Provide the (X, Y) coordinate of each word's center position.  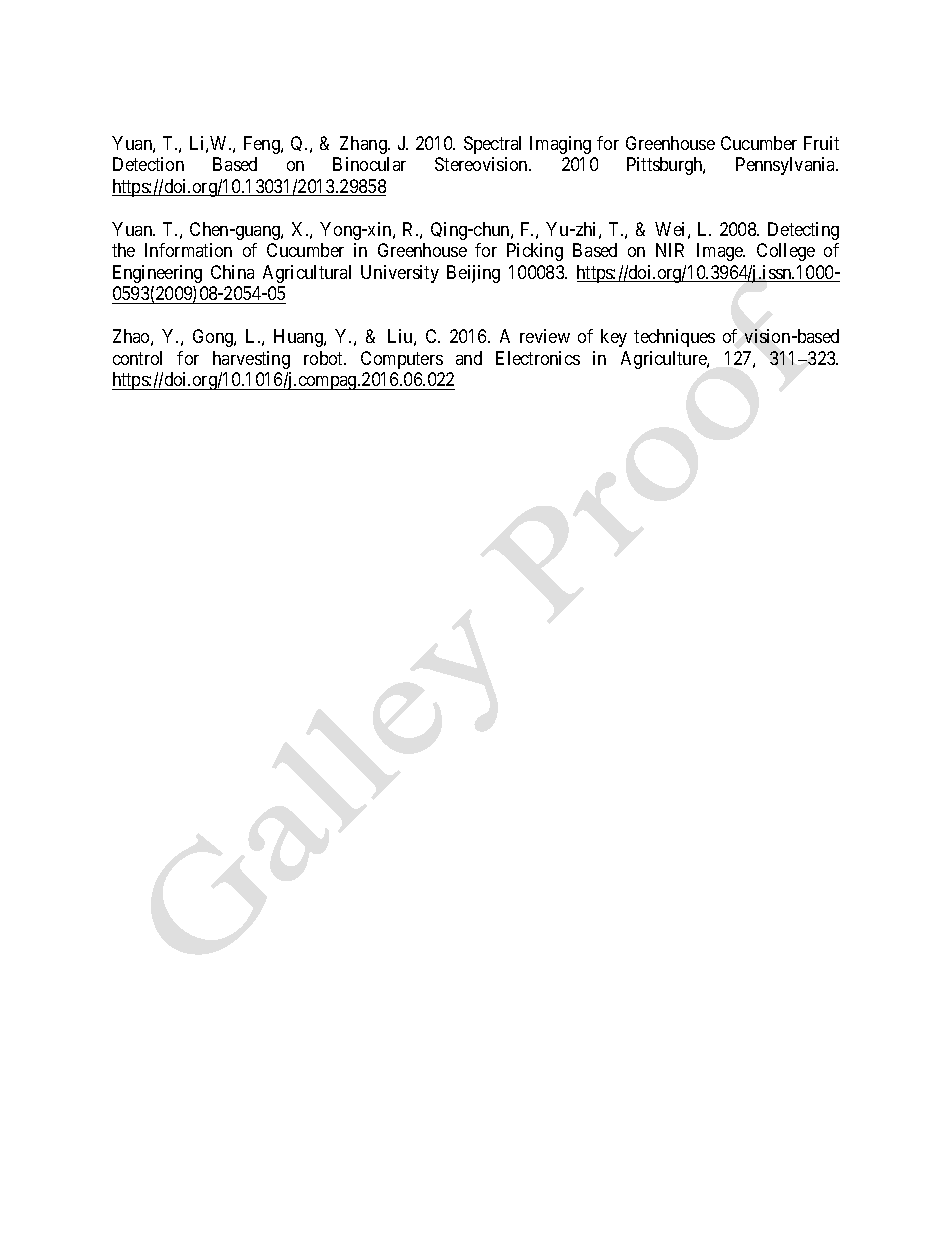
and (469, 358)
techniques (674, 338)
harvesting (251, 360)
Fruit (821, 143)
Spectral (492, 145)
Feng (263, 145)
